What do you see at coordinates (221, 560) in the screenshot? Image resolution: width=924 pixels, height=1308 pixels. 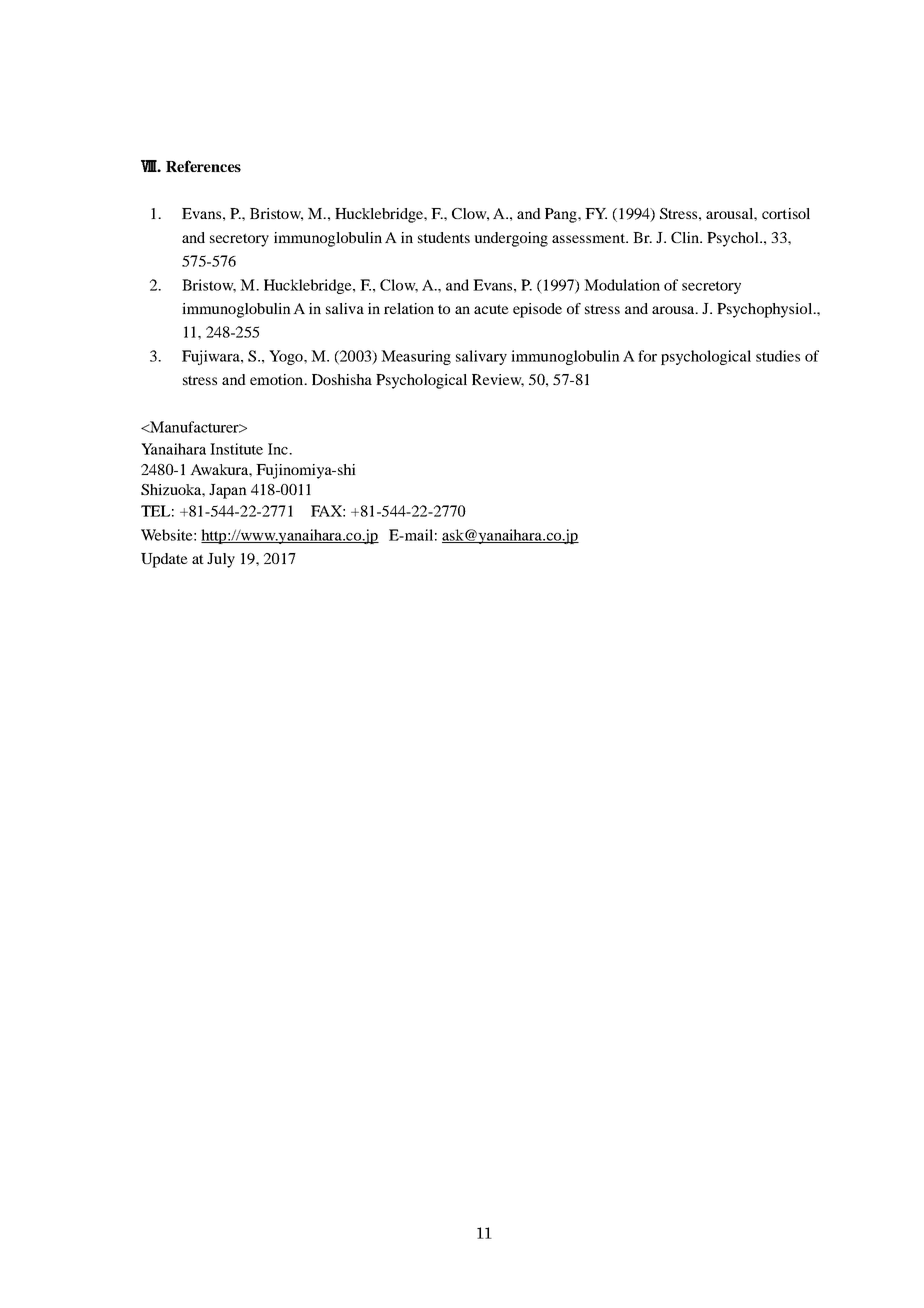 I see `July` at bounding box center [221, 560].
